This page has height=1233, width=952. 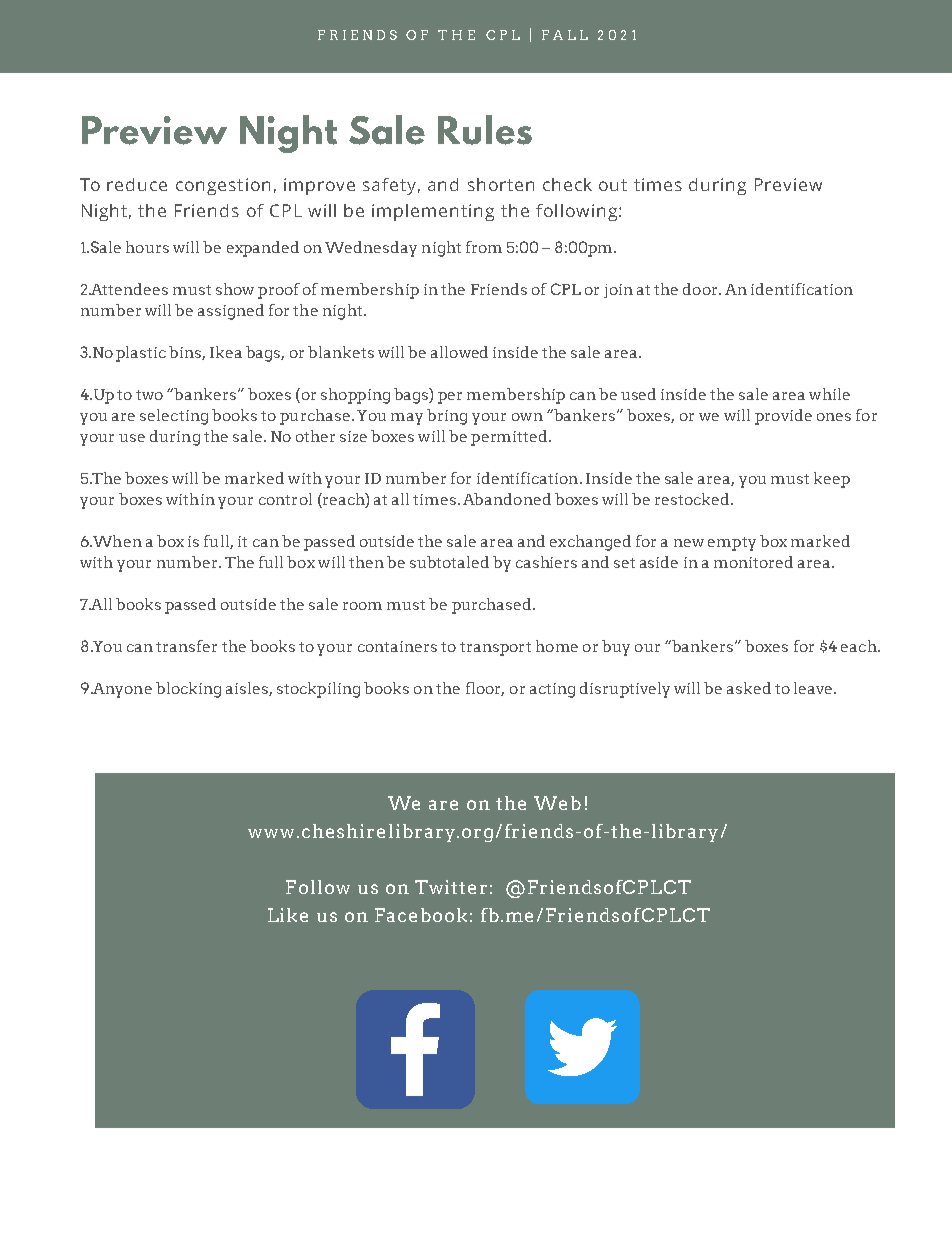 What do you see at coordinates (451, 887) in the page?
I see `Twitter` at bounding box center [451, 887].
